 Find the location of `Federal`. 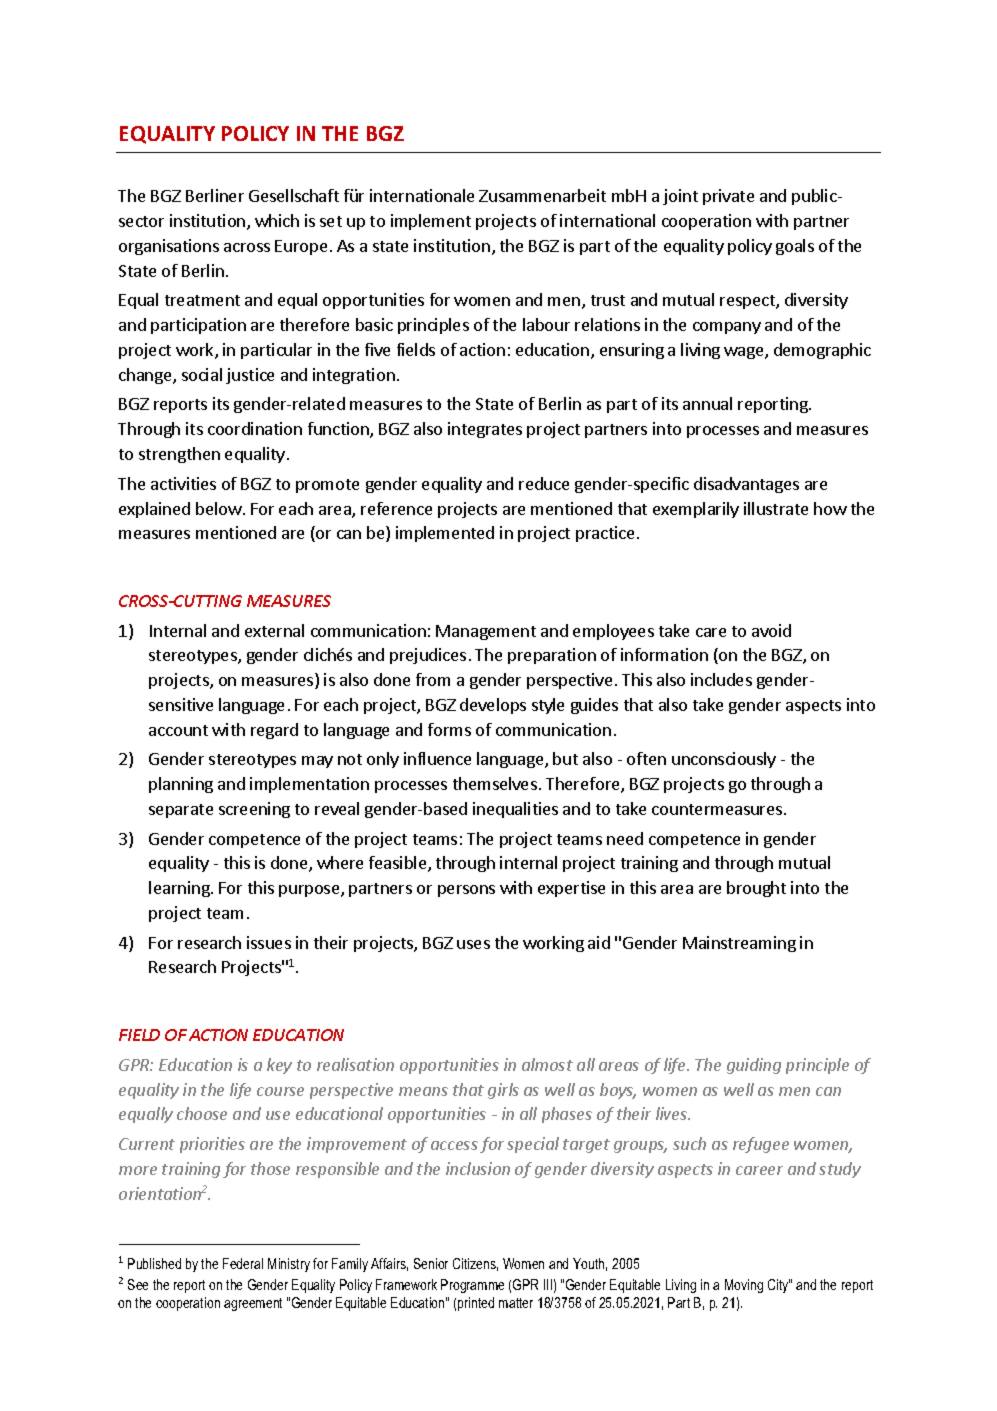

Federal is located at coordinates (243, 1263).
